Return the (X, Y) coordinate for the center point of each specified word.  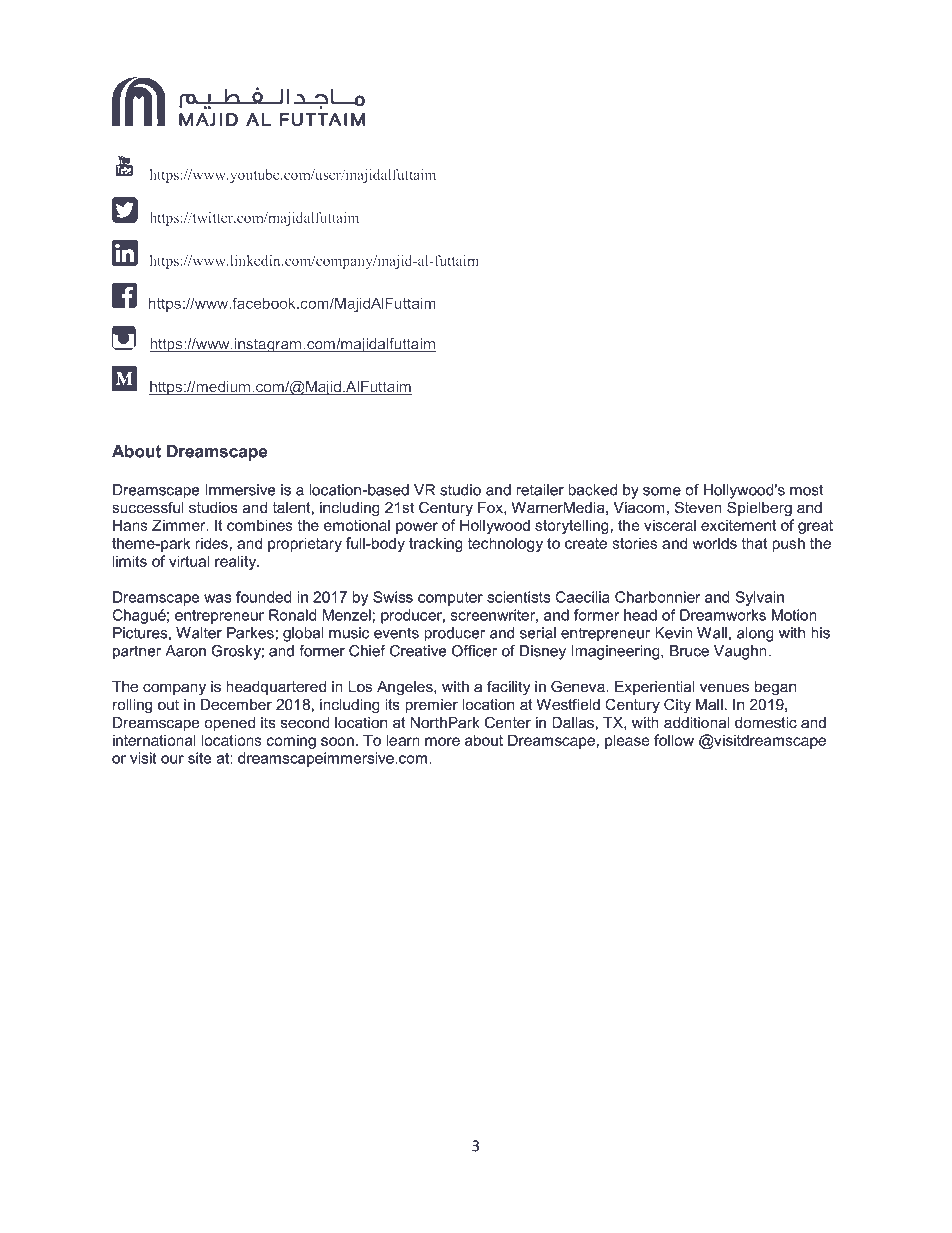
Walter (199, 633)
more (442, 741)
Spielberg (759, 509)
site (199, 758)
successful (148, 507)
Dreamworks (723, 615)
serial (538, 633)
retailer (540, 490)
